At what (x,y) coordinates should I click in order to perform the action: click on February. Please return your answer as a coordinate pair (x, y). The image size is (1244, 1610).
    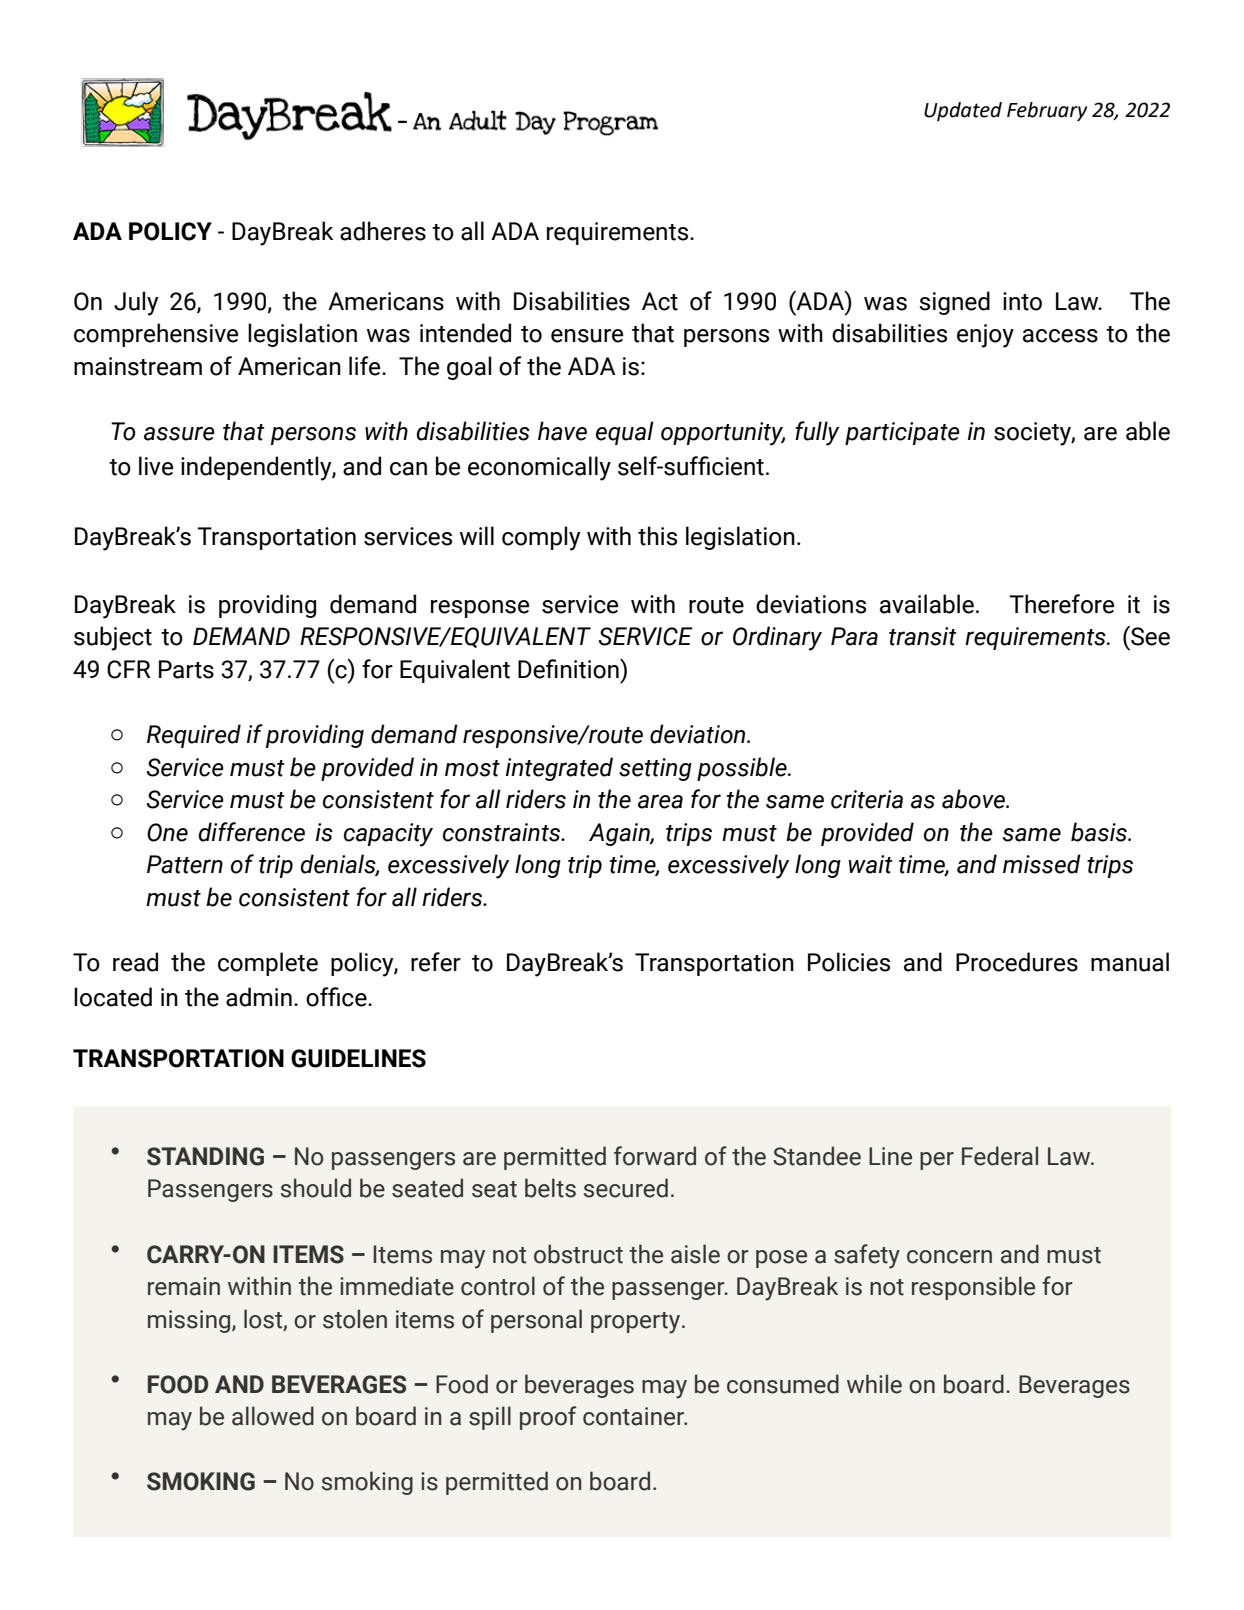
    Looking at the image, I should click on (1047, 111).
